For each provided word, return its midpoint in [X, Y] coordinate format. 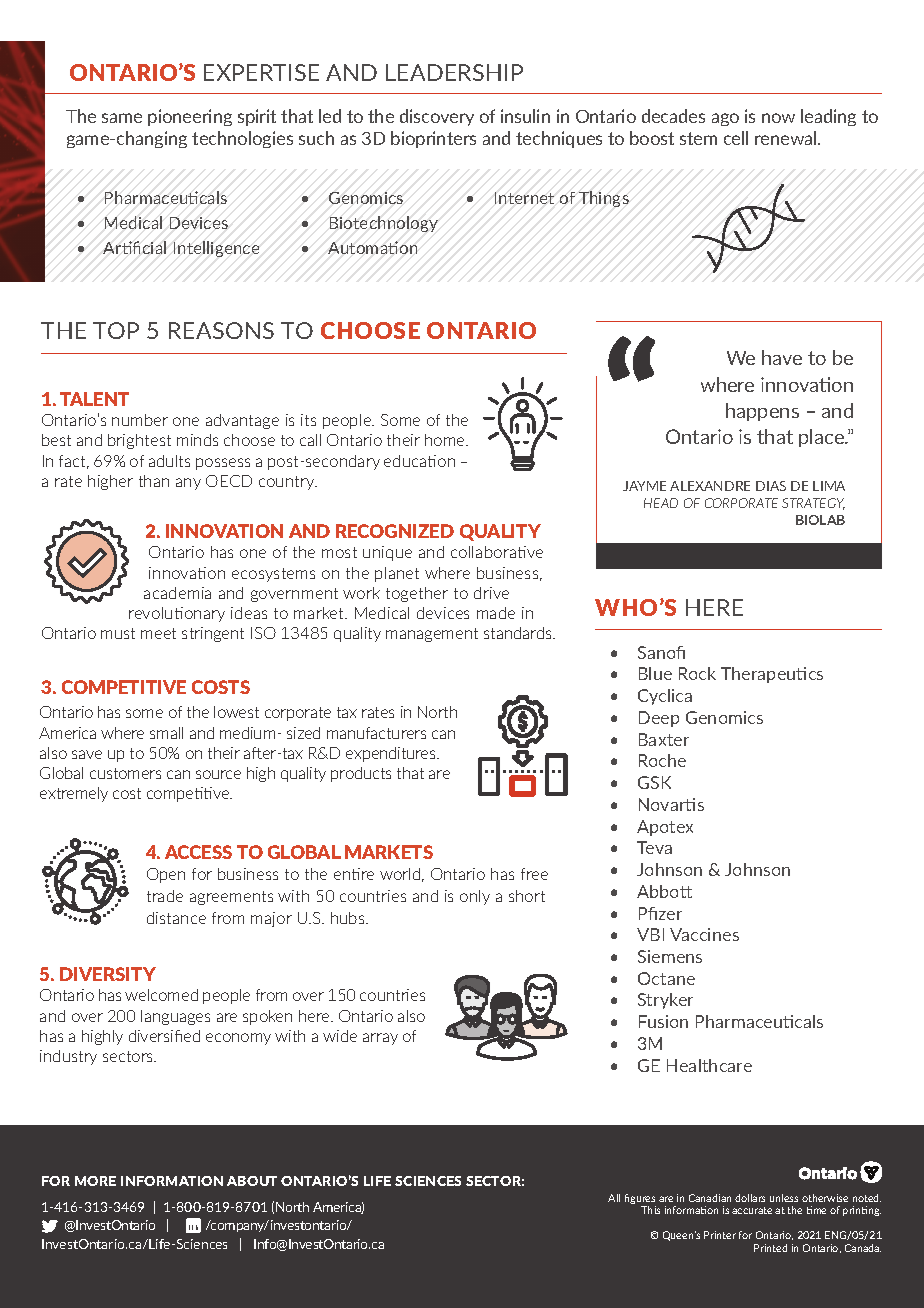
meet [158, 633]
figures [640, 1200]
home [446, 440]
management [432, 635]
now [778, 118]
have [782, 357]
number [140, 420]
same [122, 118]
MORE [95, 1181]
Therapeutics [772, 675]
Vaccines [704, 934]
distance [176, 918]
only [475, 897]
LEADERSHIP [454, 72]
